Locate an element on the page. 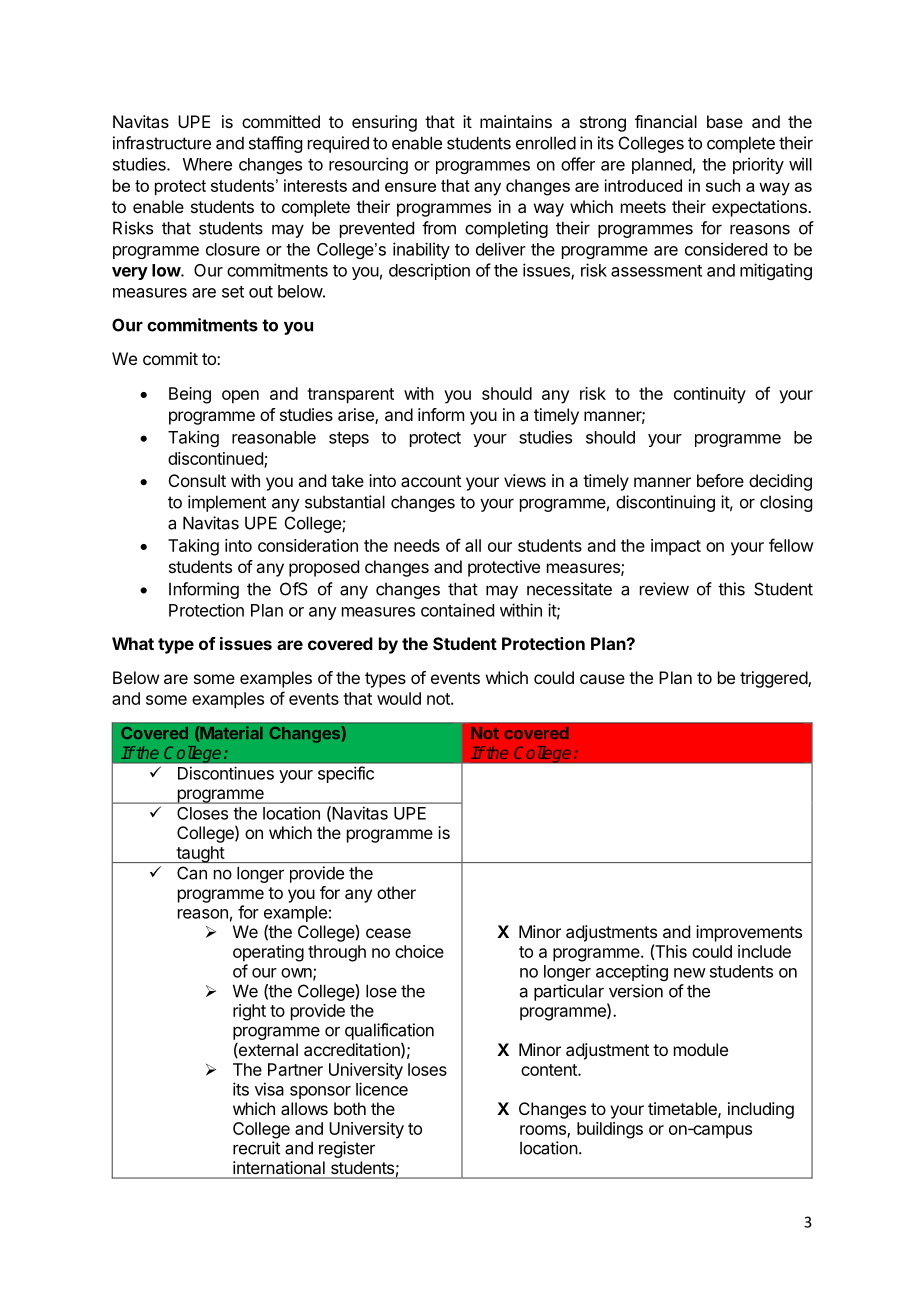 The width and height of the document is (924, 1308). contained is located at coordinates (457, 610).
